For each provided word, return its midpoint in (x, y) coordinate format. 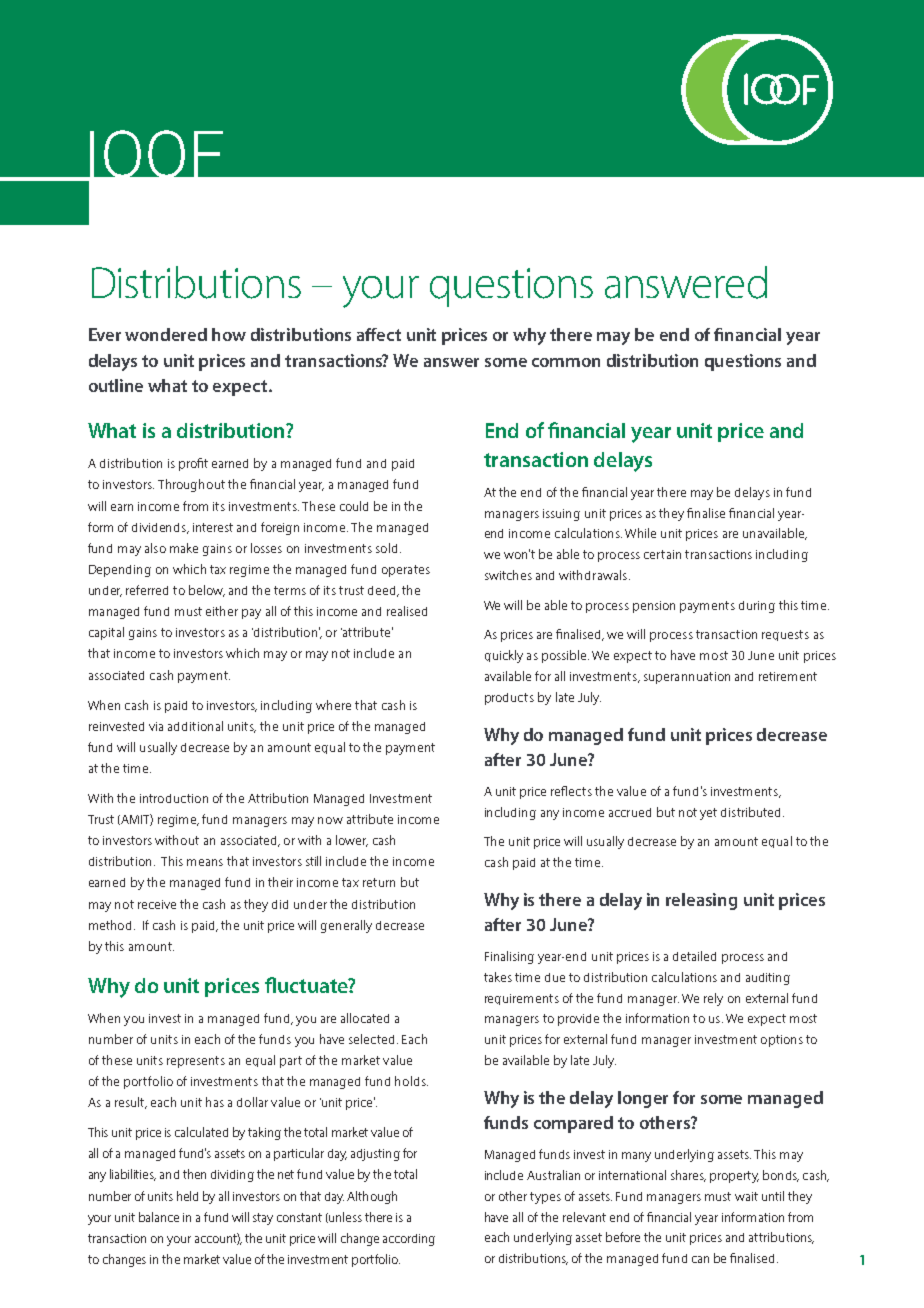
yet (708, 814)
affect (379, 334)
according (409, 1240)
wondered (166, 334)
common (566, 362)
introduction (174, 798)
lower (352, 841)
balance (159, 1217)
